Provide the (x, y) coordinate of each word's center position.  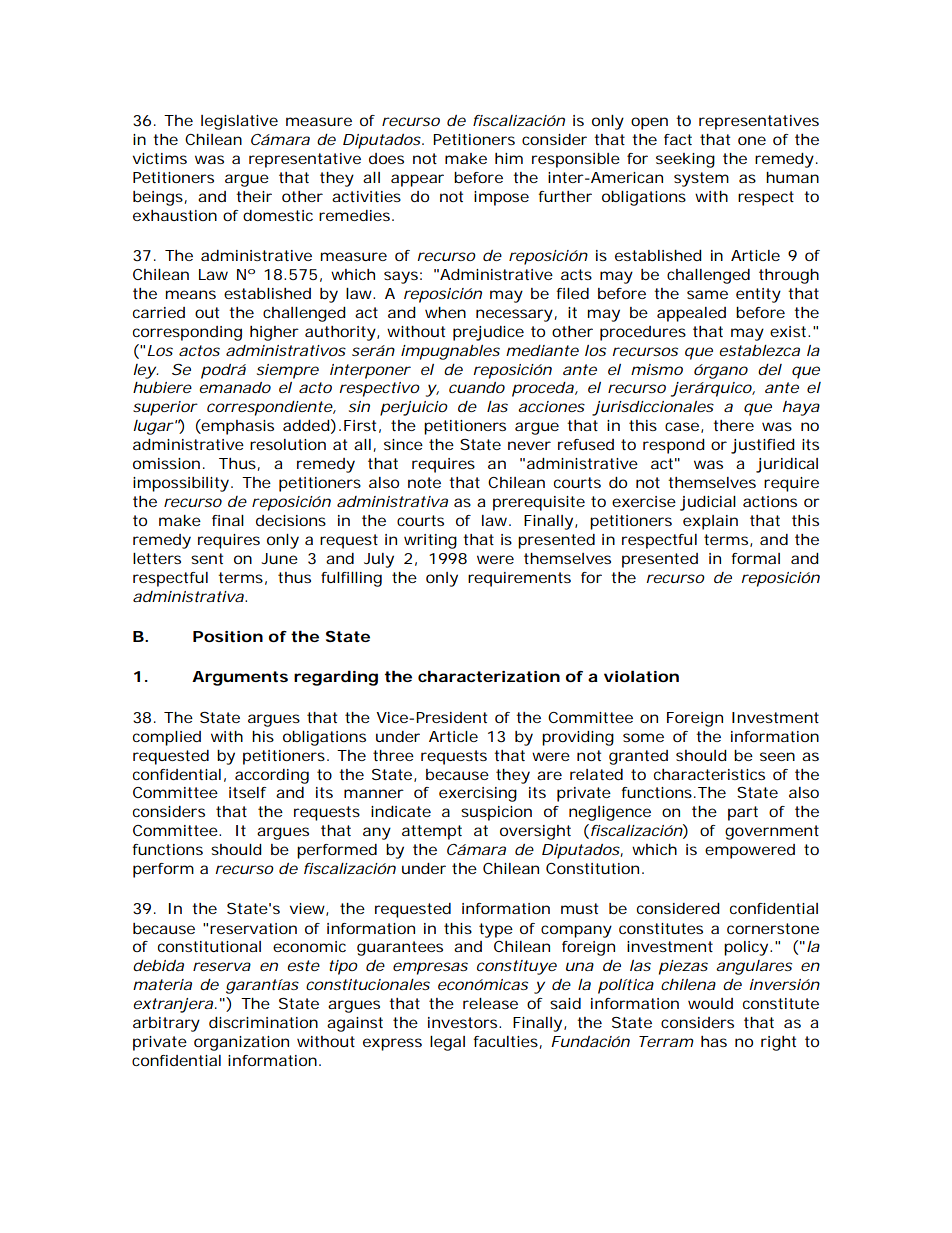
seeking (685, 160)
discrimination (263, 1022)
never (529, 445)
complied (167, 738)
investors (464, 1022)
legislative (239, 122)
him (509, 158)
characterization (489, 676)
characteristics (709, 774)
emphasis (237, 427)
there (733, 425)
